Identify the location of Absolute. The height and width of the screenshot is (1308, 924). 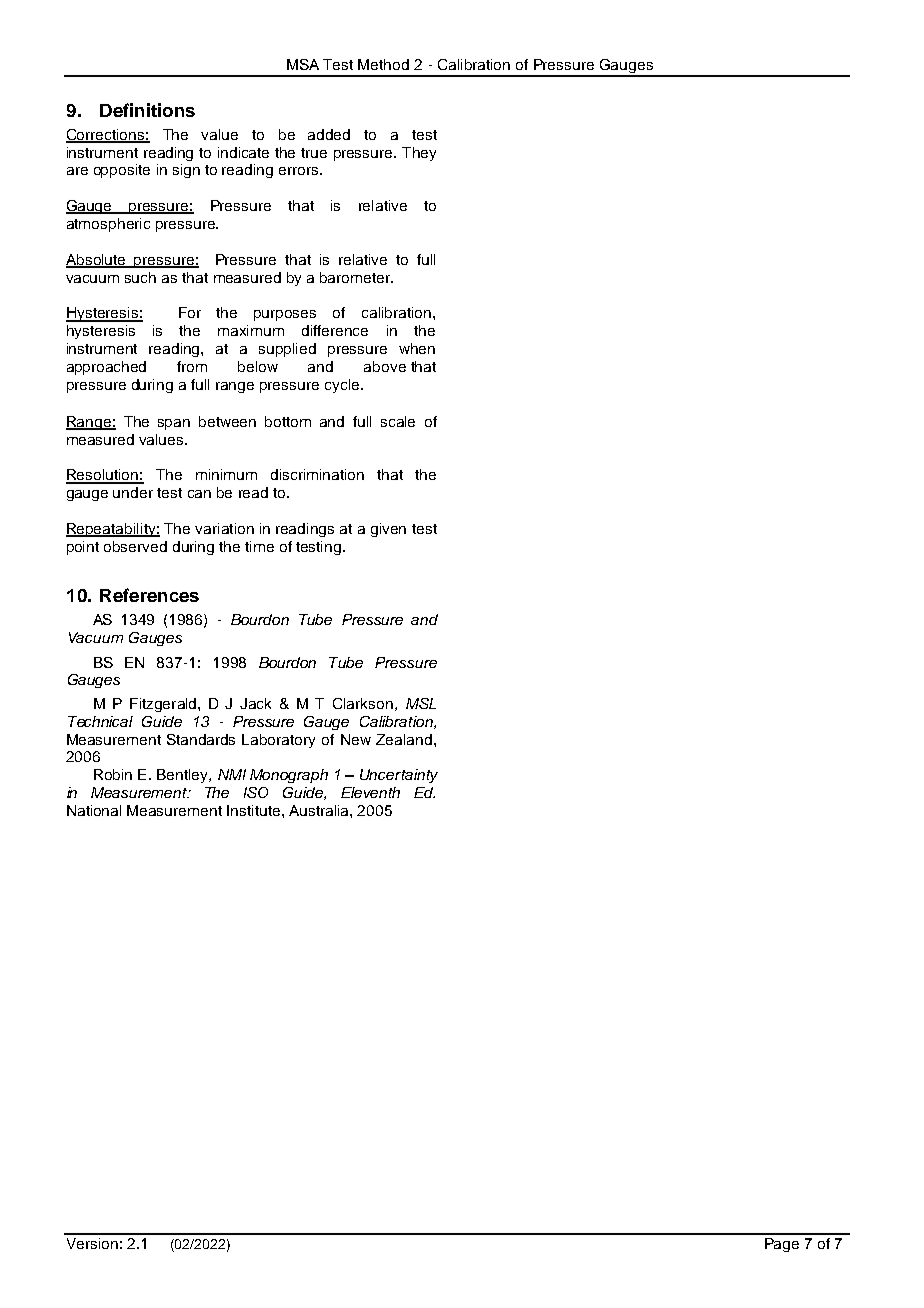
(97, 260).
